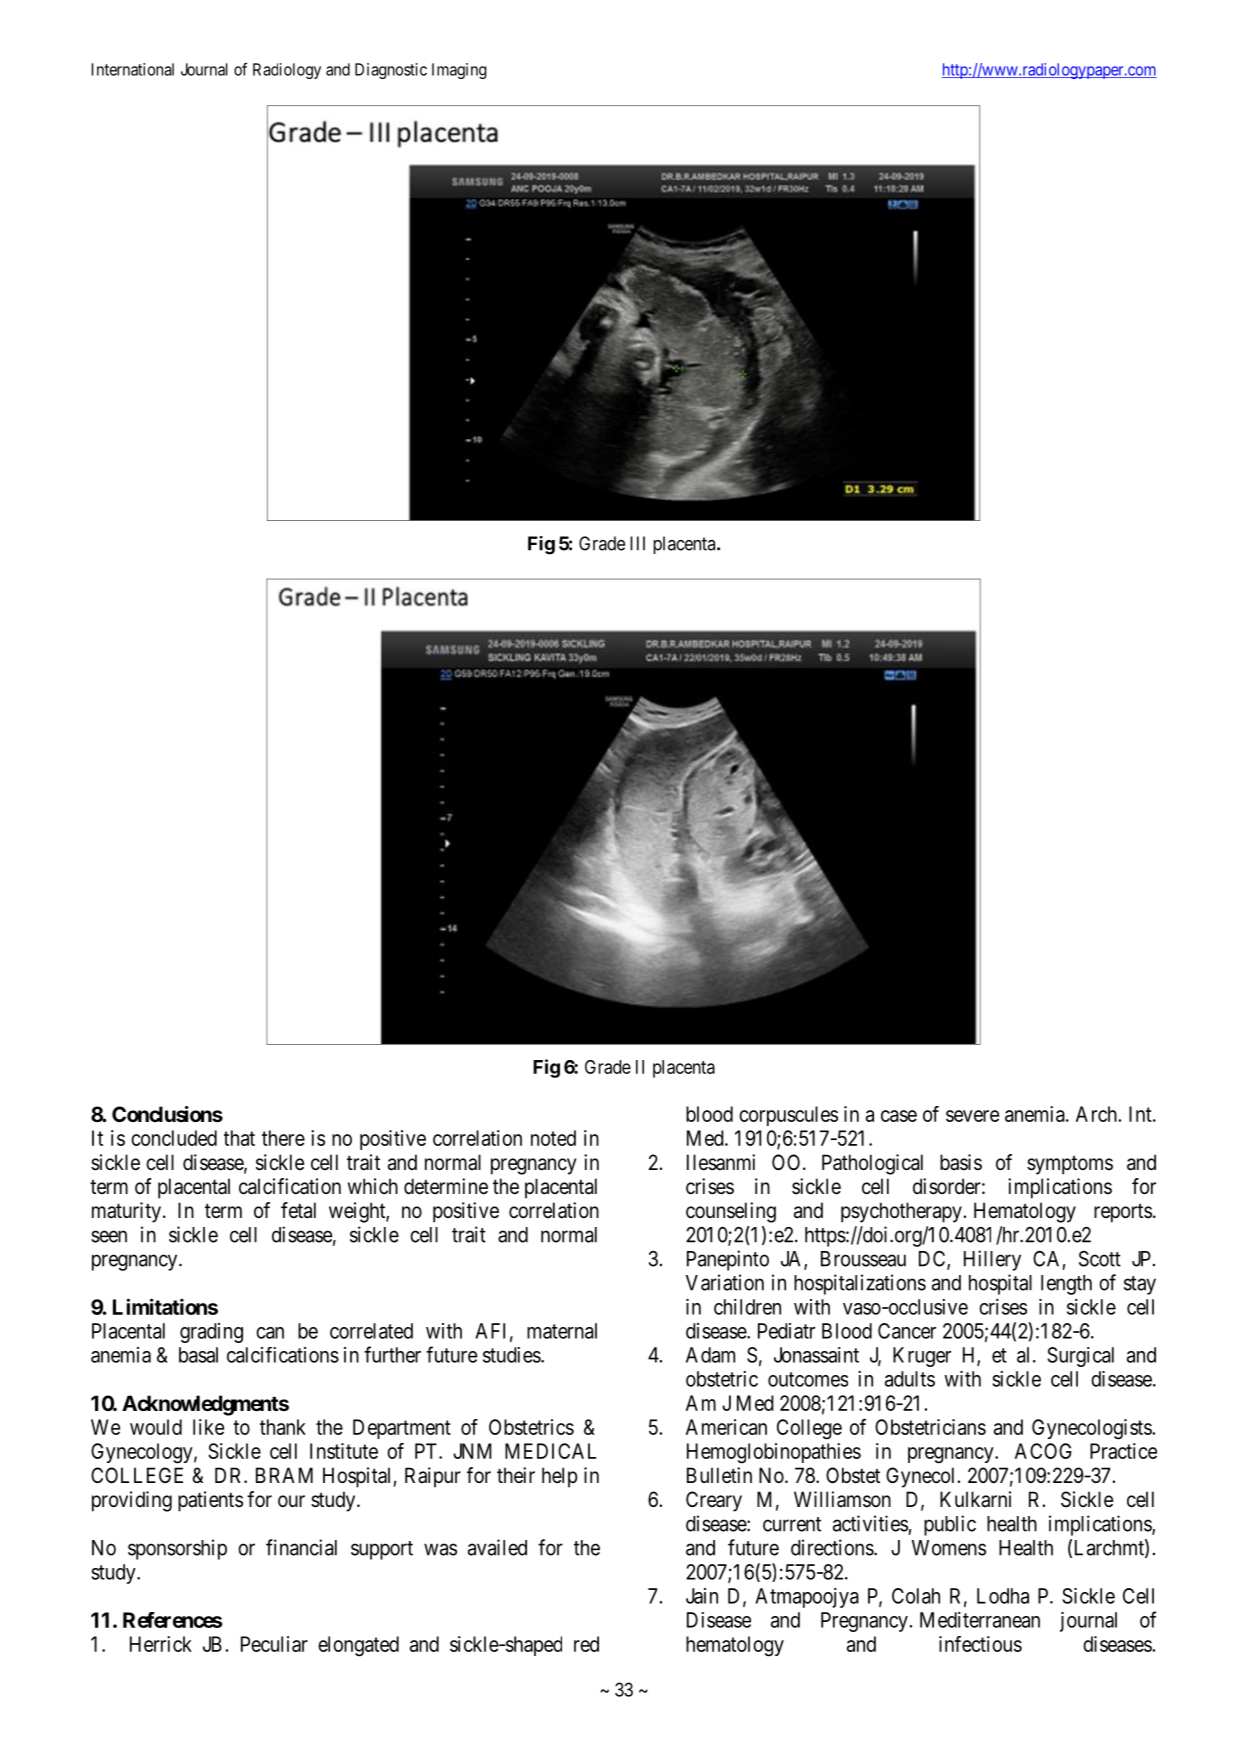  What do you see at coordinates (961, 1162) in the screenshot?
I see `basis` at bounding box center [961, 1162].
